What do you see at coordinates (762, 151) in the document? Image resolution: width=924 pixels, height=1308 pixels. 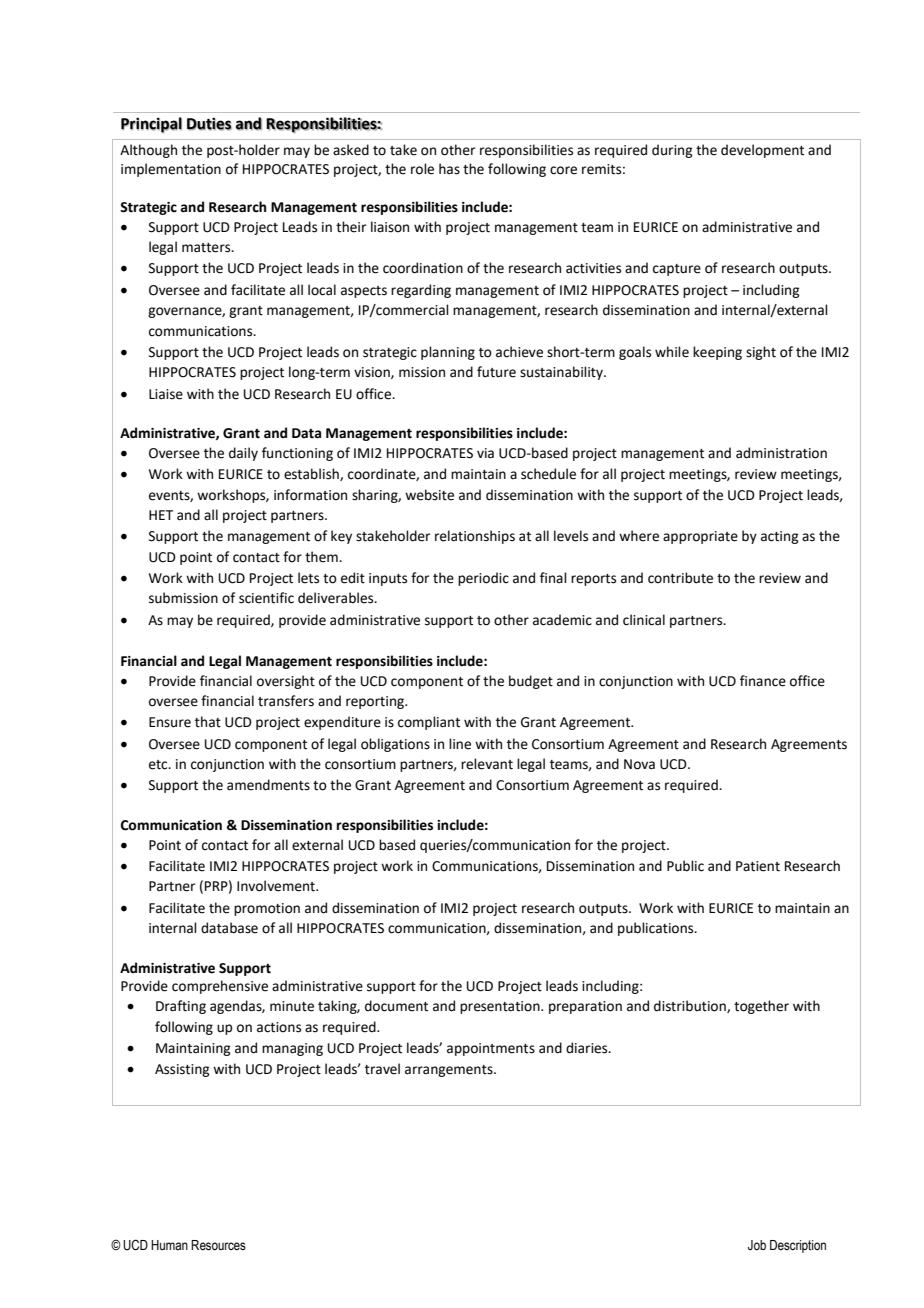 I see `development` at bounding box center [762, 151].
